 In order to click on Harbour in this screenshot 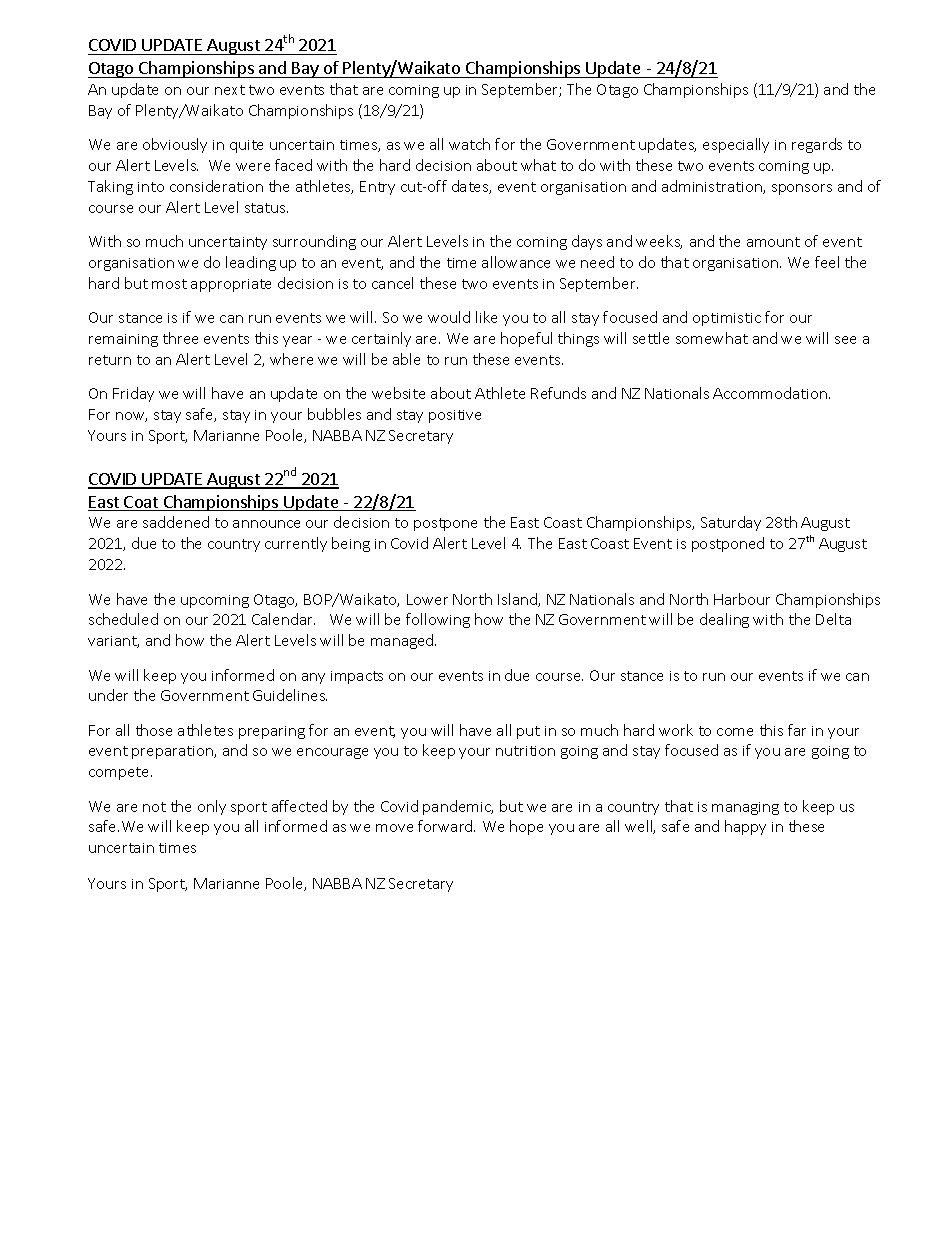, I will do `click(742, 599)`.
